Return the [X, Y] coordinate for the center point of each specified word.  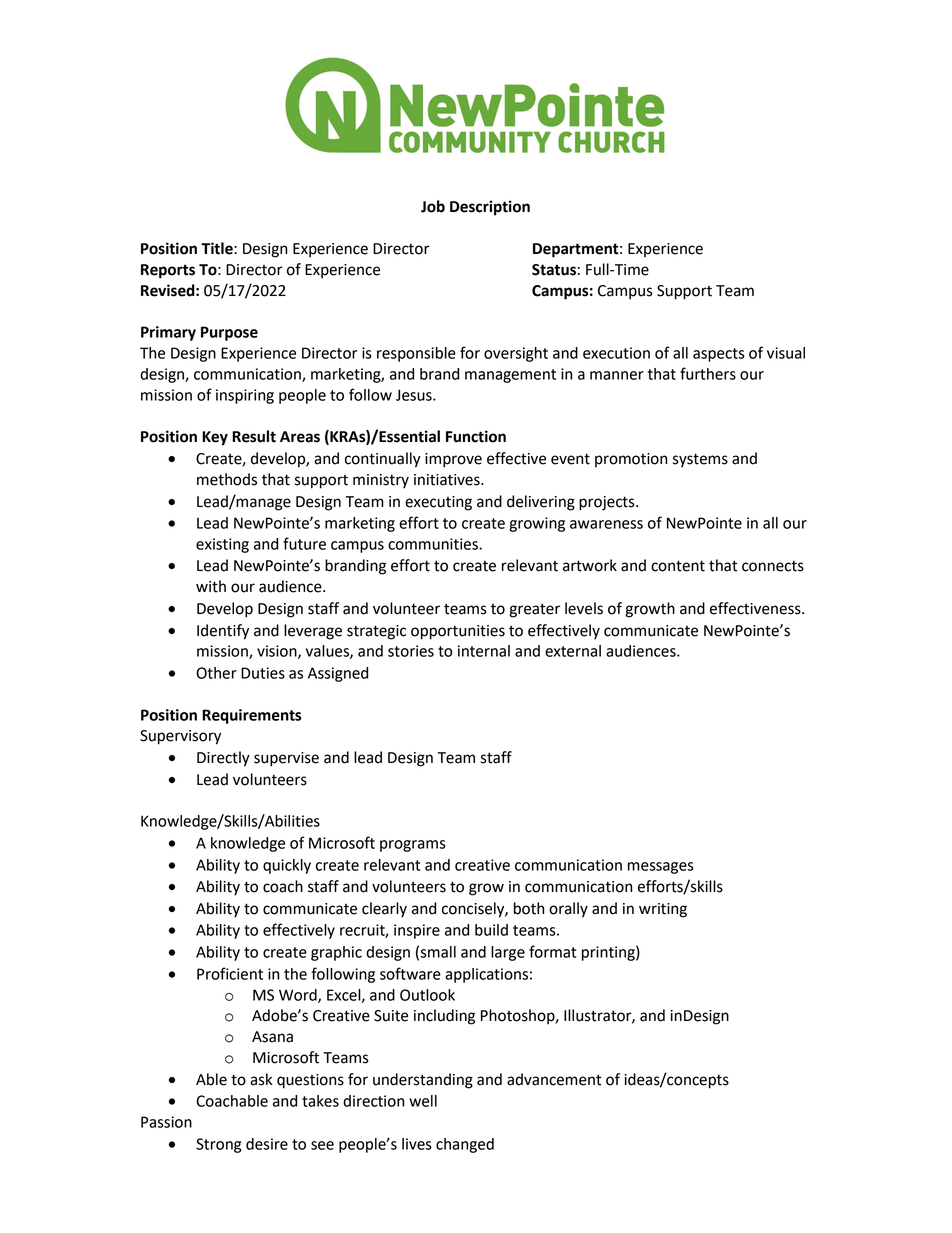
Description [490, 208]
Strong [218, 1145]
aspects [719, 355]
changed [465, 1145]
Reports [168, 271]
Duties [263, 673]
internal [484, 651]
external [573, 651]
